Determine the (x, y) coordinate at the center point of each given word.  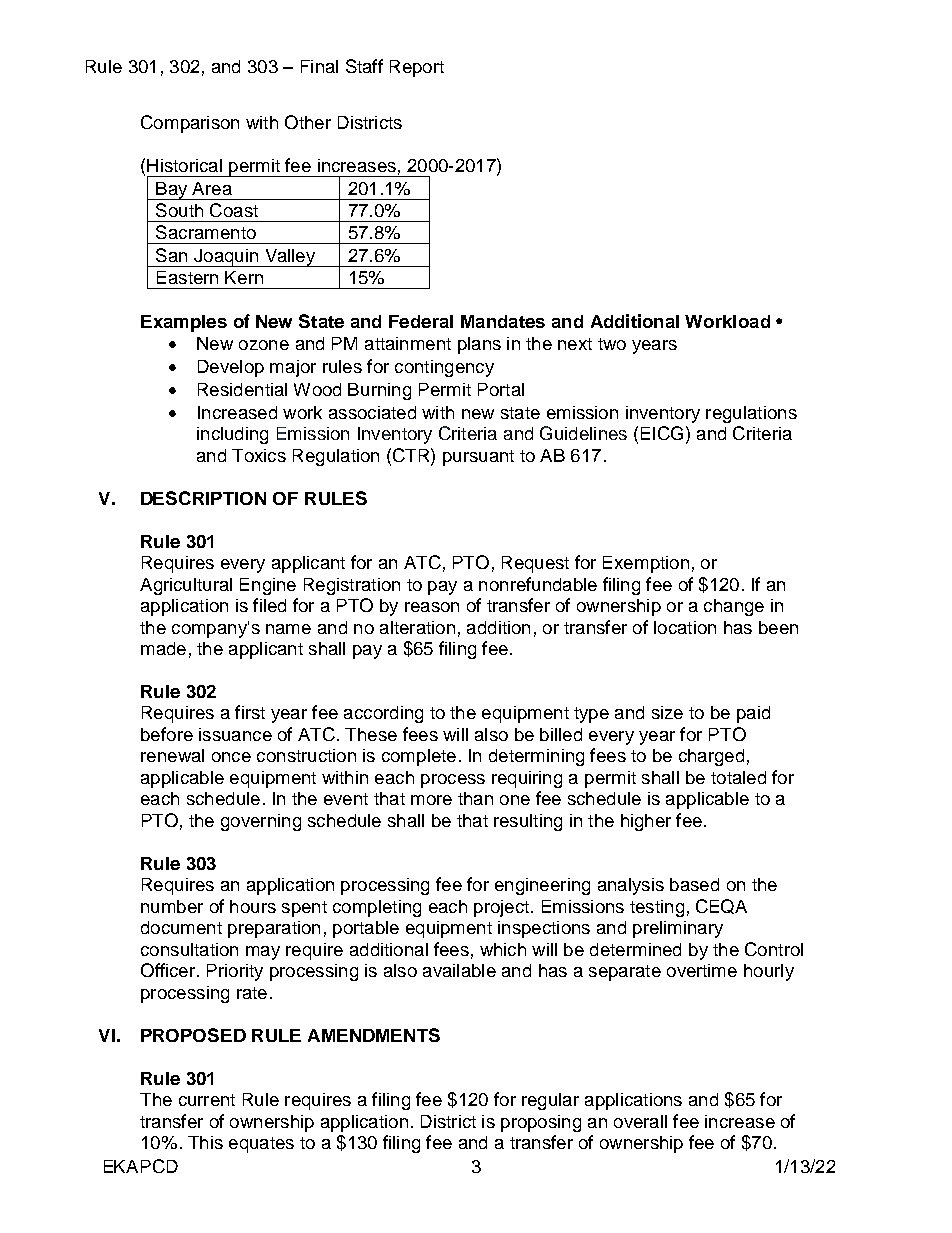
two (612, 344)
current (207, 1100)
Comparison (190, 124)
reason (432, 607)
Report (417, 68)
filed (269, 605)
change (734, 607)
